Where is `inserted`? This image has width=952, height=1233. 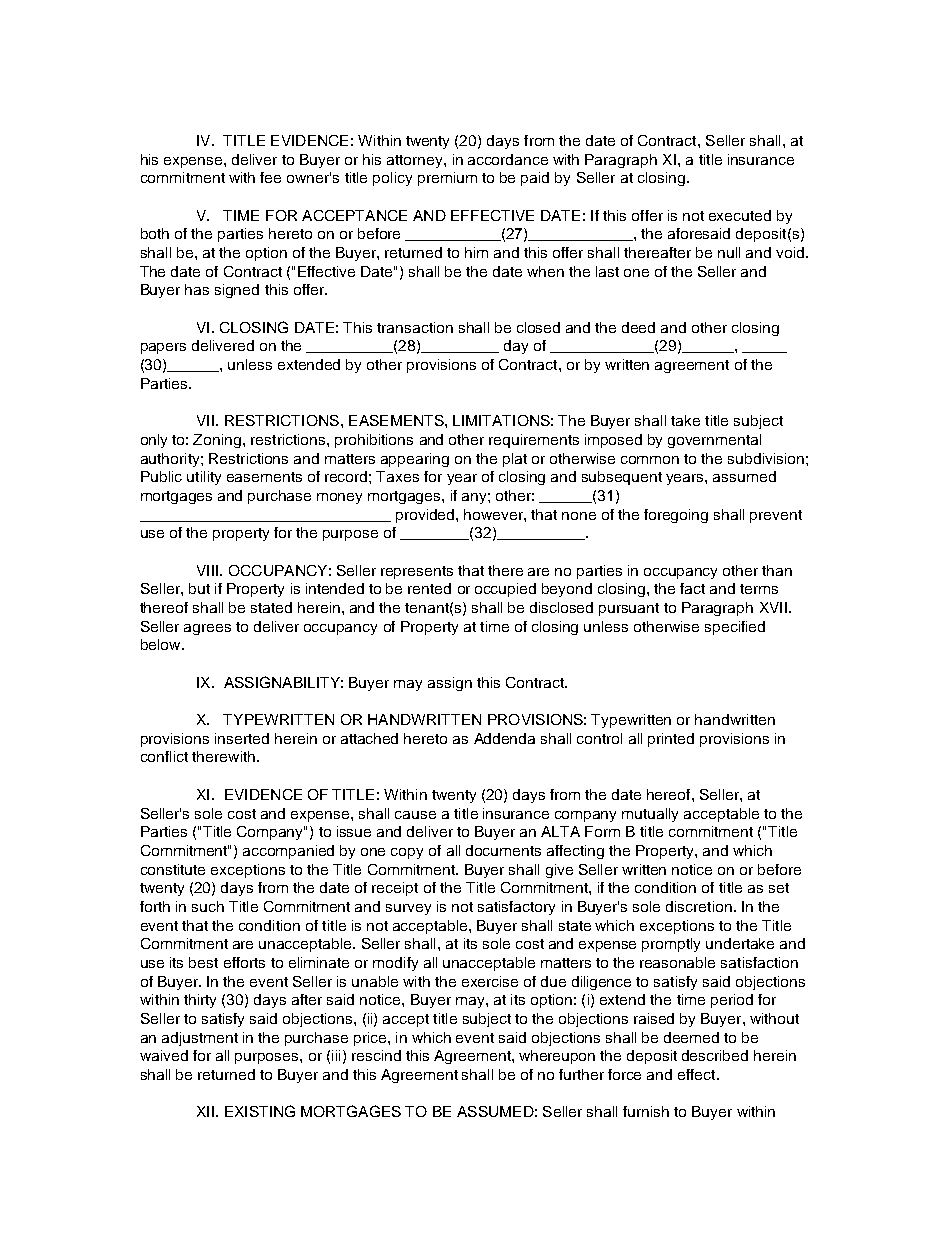
inserted is located at coordinates (242, 738).
